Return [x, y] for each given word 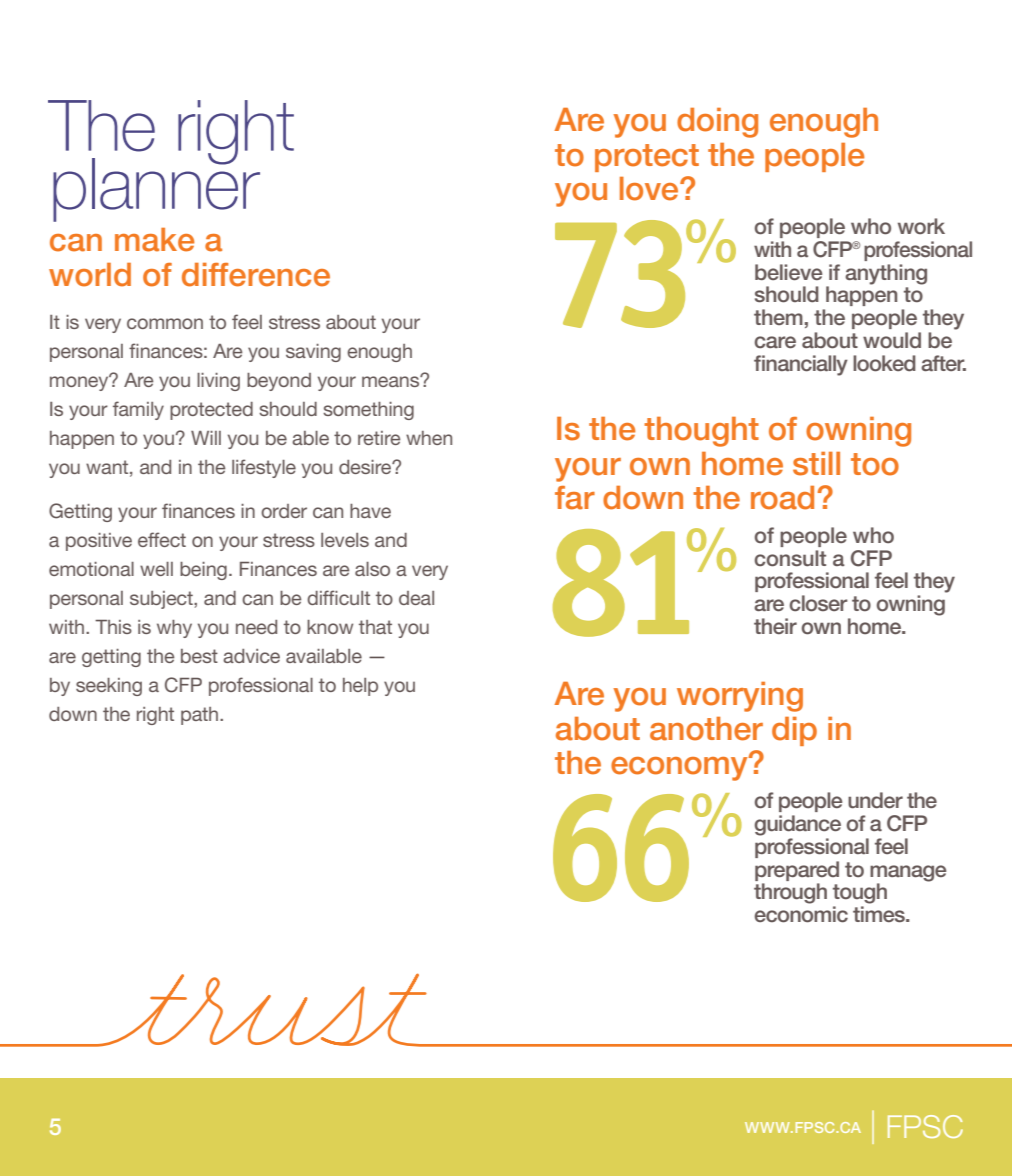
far [575, 498]
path [201, 716]
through [790, 893]
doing [717, 123]
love [650, 189]
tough [860, 893]
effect [162, 539]
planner [156, 189]
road [782, 498]
